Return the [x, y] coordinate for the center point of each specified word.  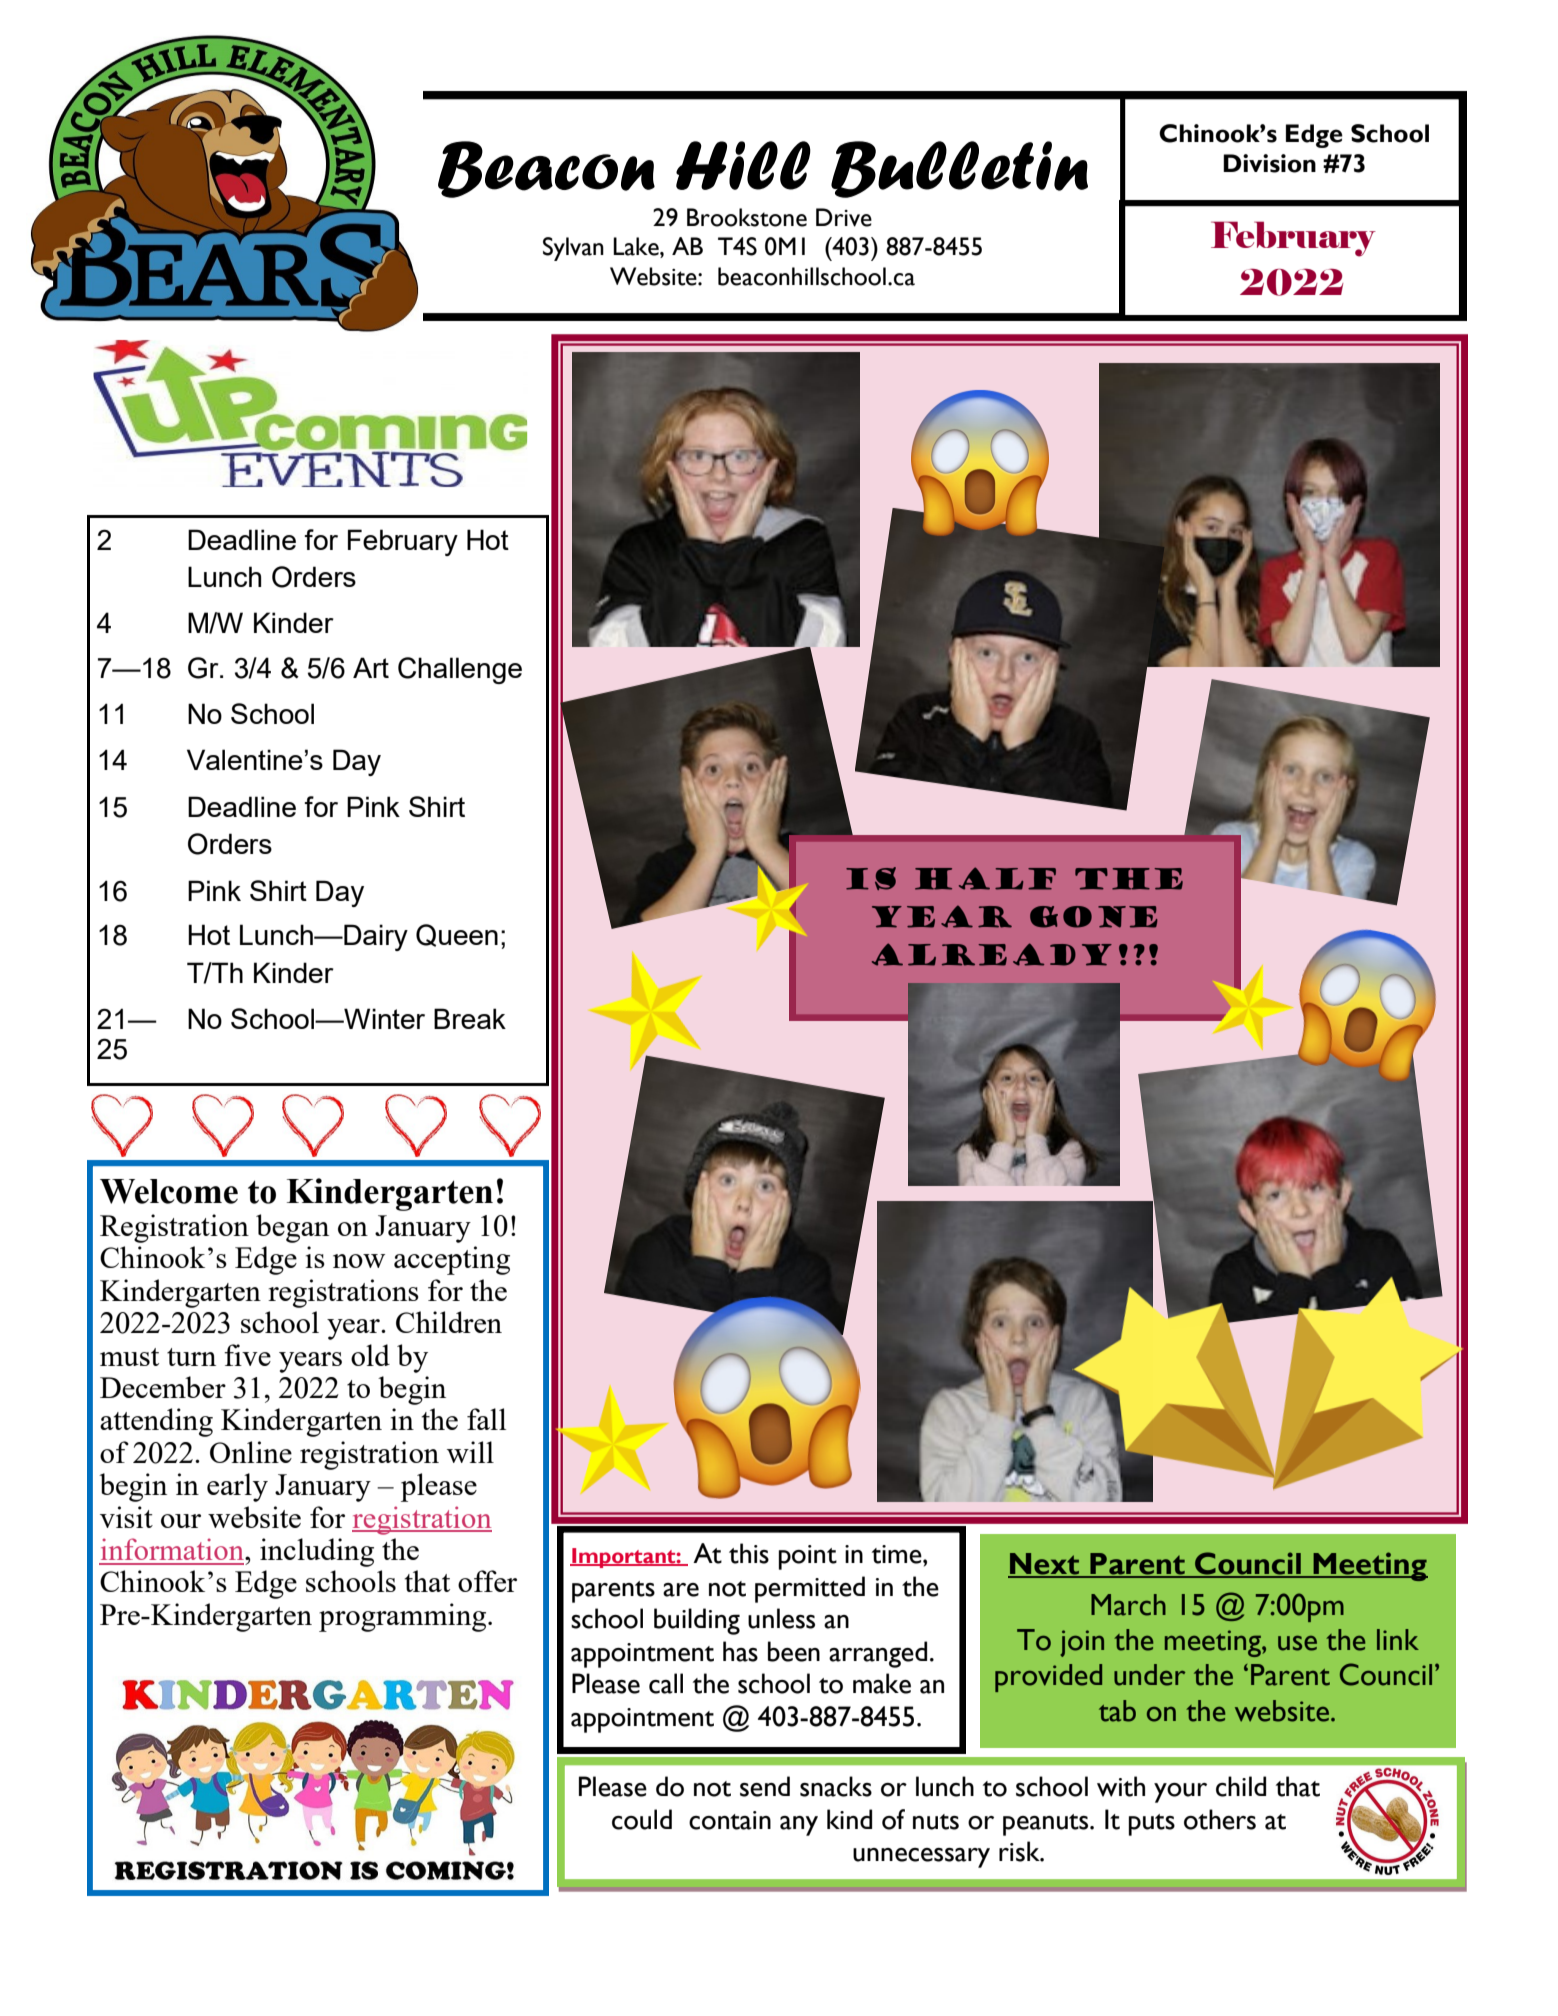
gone [1093, 917]
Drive [844, 217]
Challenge [460, 670]
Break [470, 1018]
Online [251, 1452]
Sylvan [573, 249]
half [985, 878]
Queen [457, 935]
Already [992, 954]
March [1128, 1605]
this [749, 1553]
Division [1269, 163]
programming [404, 1617]
